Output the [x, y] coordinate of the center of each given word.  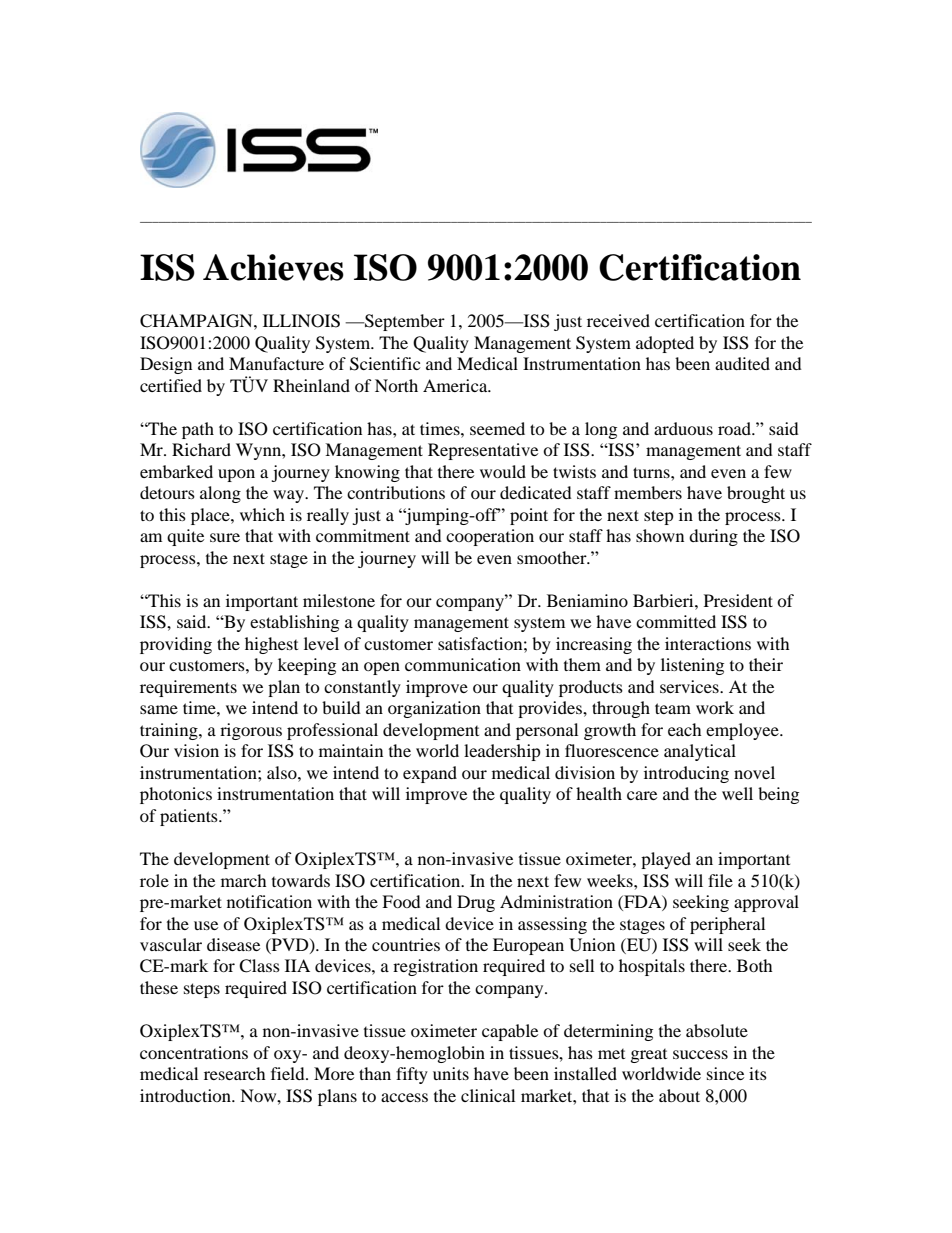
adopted [665, 344]
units [451, 1073]
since [725, 1073]
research [235, 1073]
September [404, 322]
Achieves [273, 267]
